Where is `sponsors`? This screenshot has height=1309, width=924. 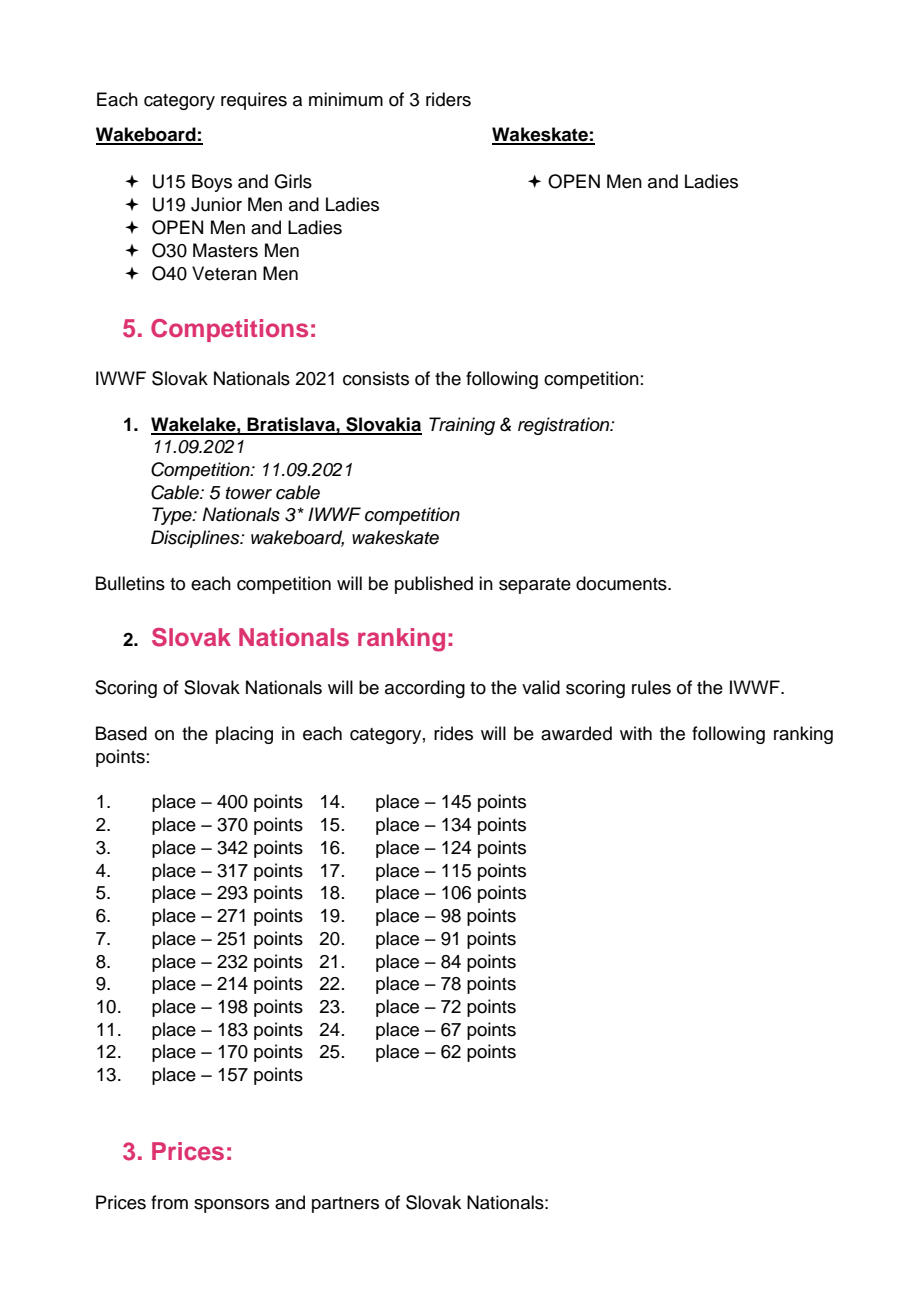 sponsors is located at coordinates (231, 1206).
